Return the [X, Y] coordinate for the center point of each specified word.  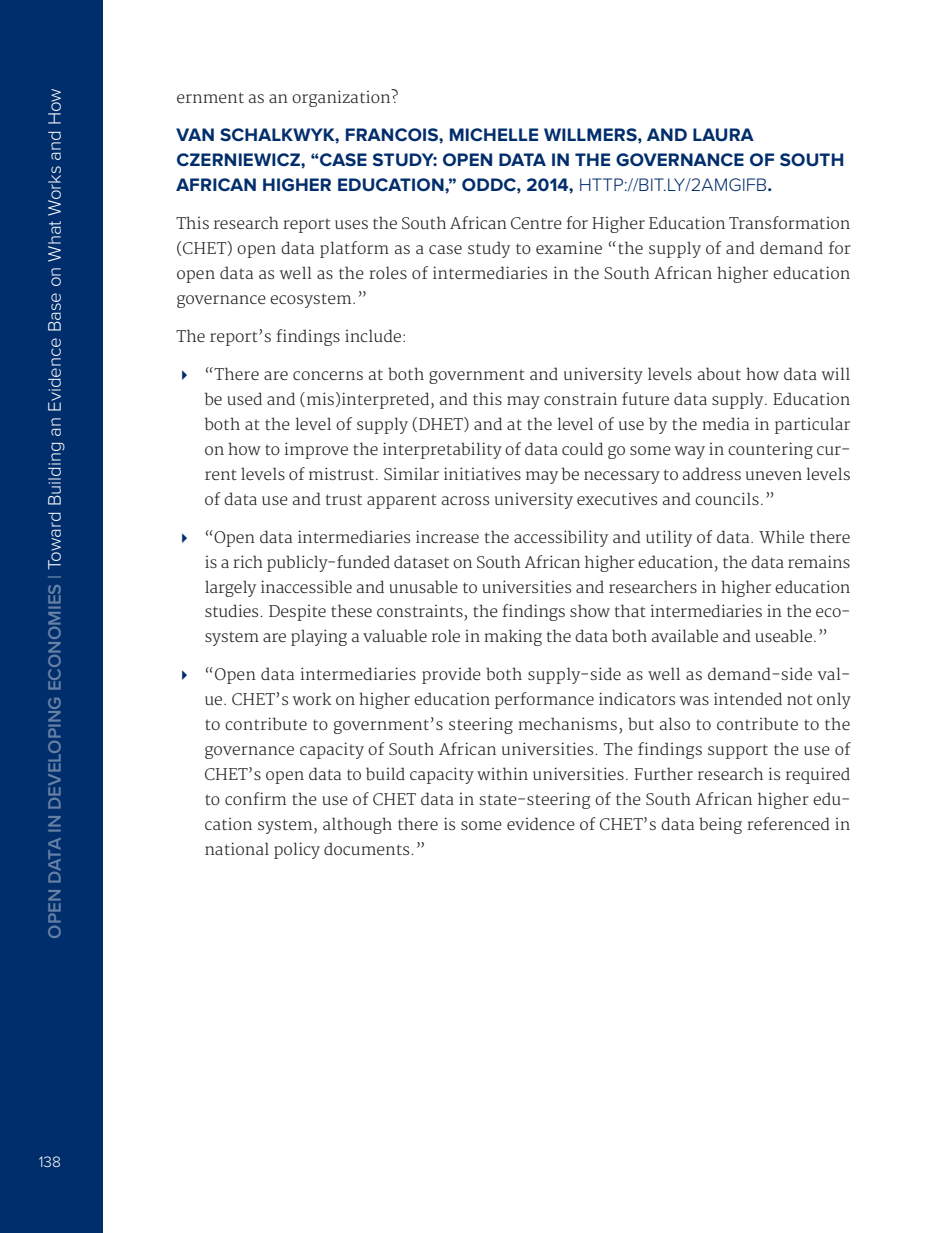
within [502, 773]
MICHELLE [494, 134]
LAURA [723, 134]
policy [297, 850]
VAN [195, 134]
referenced [788, 823]
